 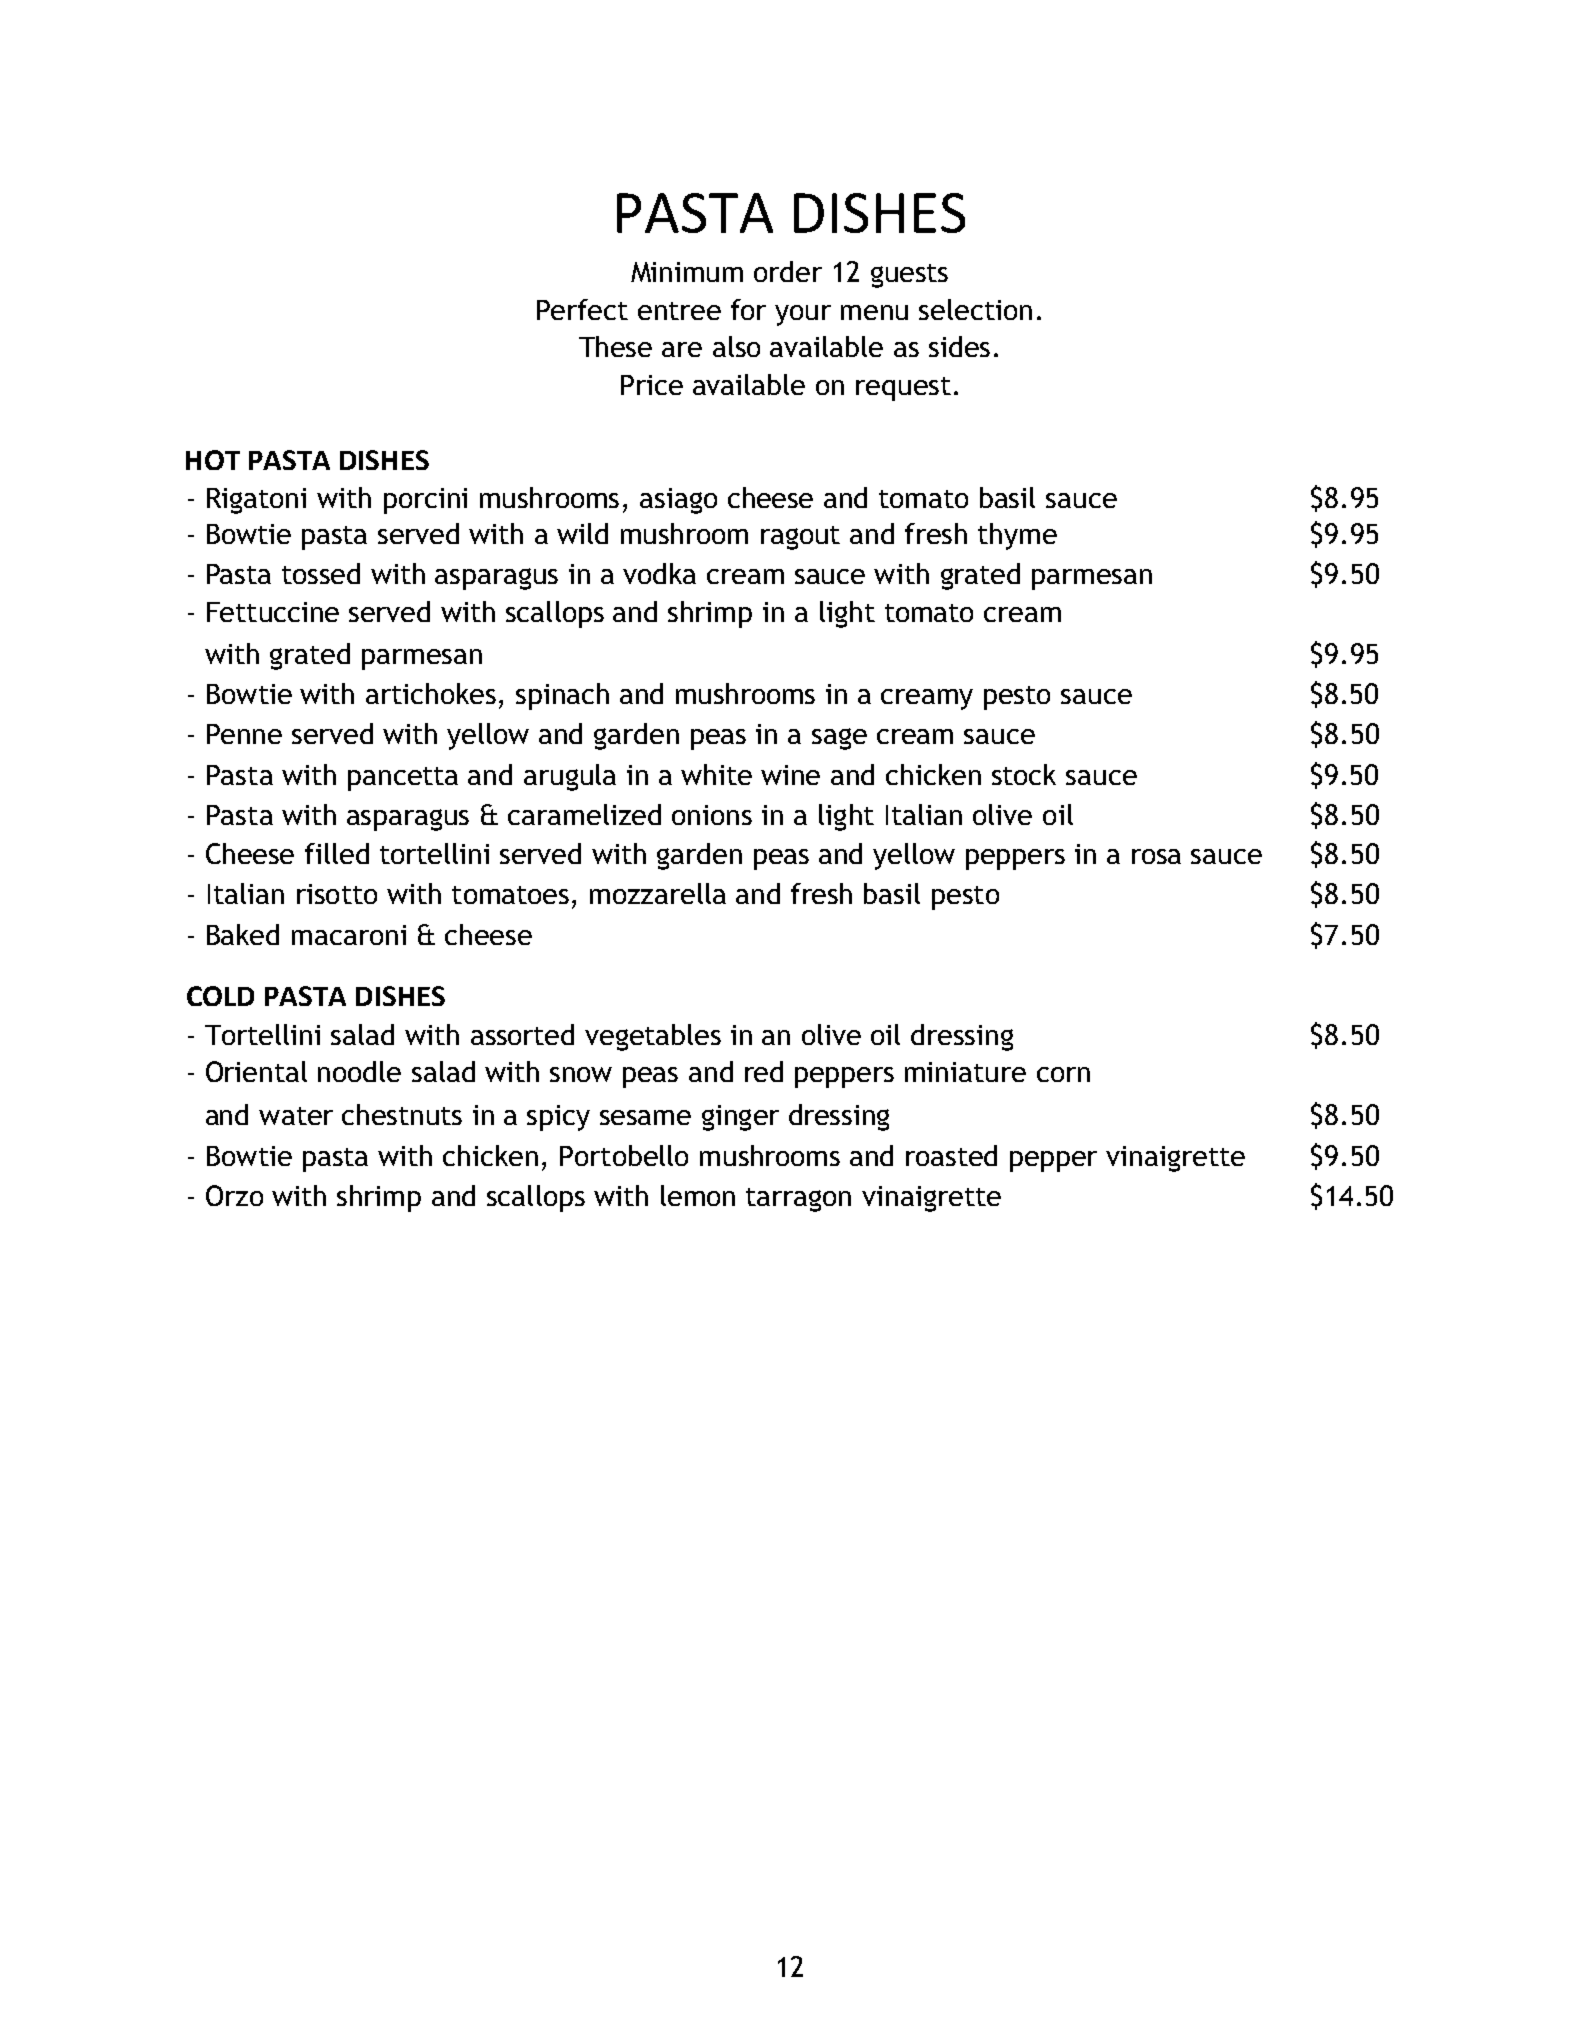 I want to click on water, so click(x=296, y=1116).
